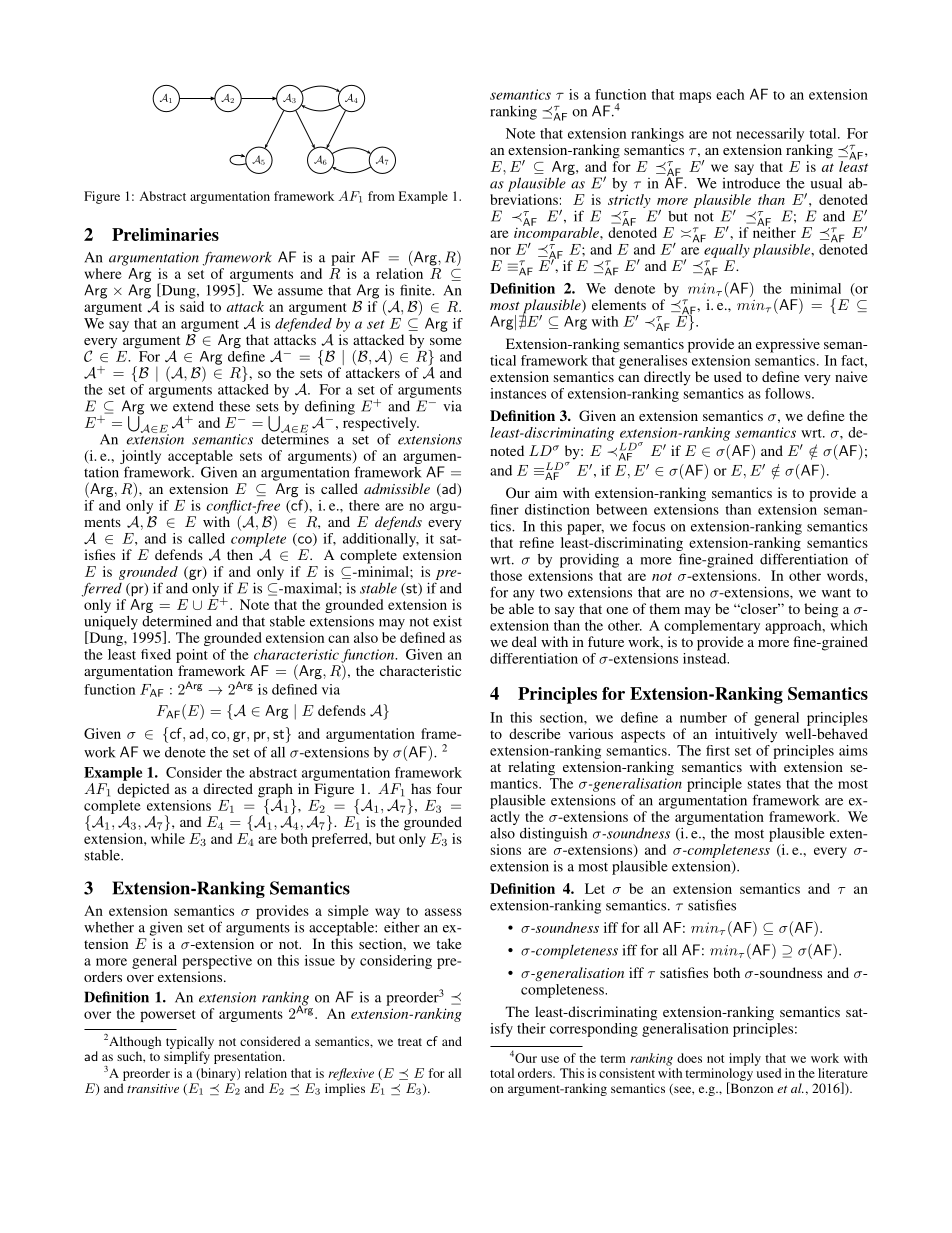 Image resolution: width=952 pixels, height=1233 pixels. What do you see at coordinates (410, 1042) in the screenshot?
I see `treat` at bounding box center [410, 1042].
